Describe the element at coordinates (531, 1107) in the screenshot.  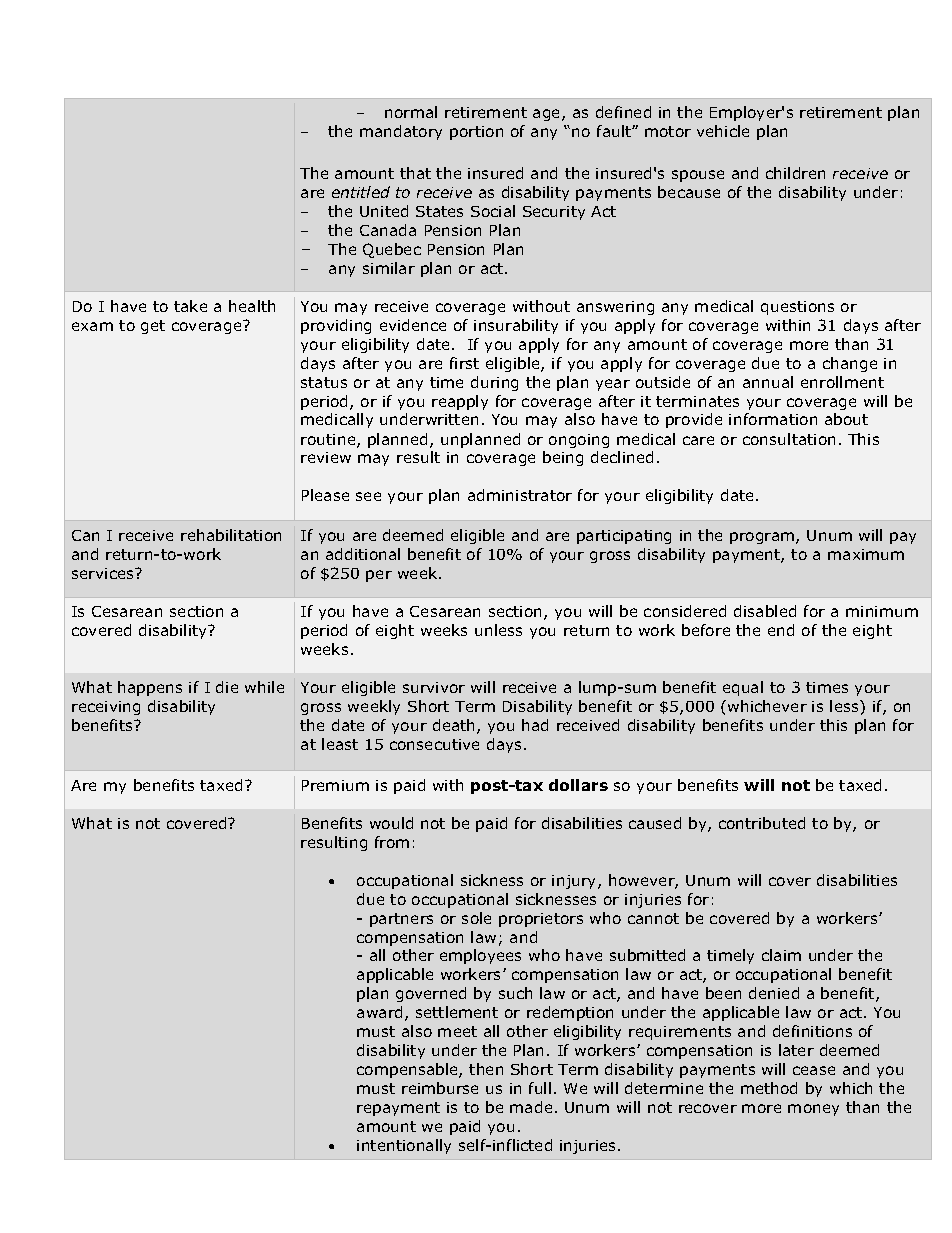
I see `made` at that location.
